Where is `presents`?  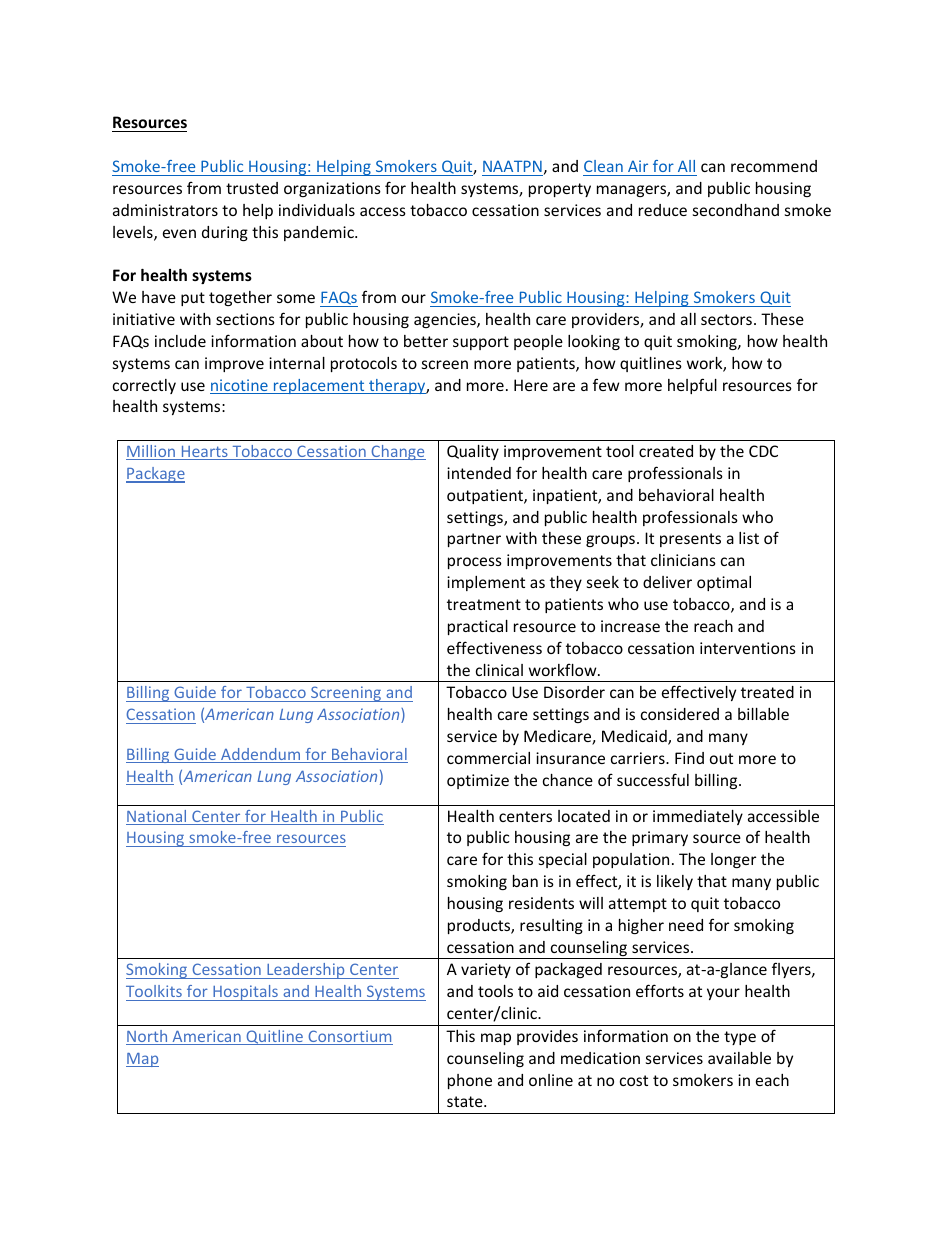
presents is located at coordinates (690, 540).
